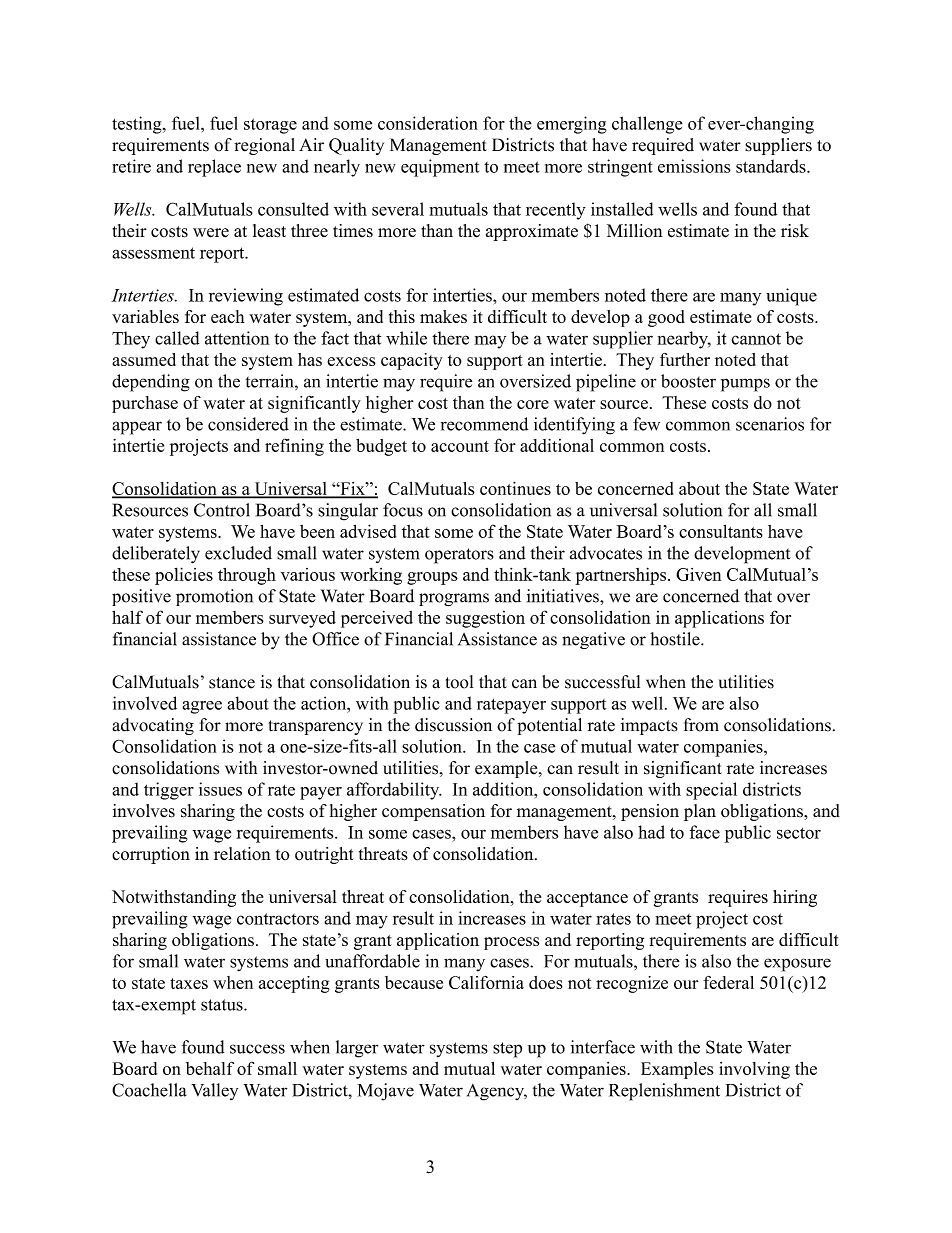 This image has width=952, height=1233. What do you see at coordinates (694, 166) in the image?
I see `emissions` at bounding box center [694, 166].
